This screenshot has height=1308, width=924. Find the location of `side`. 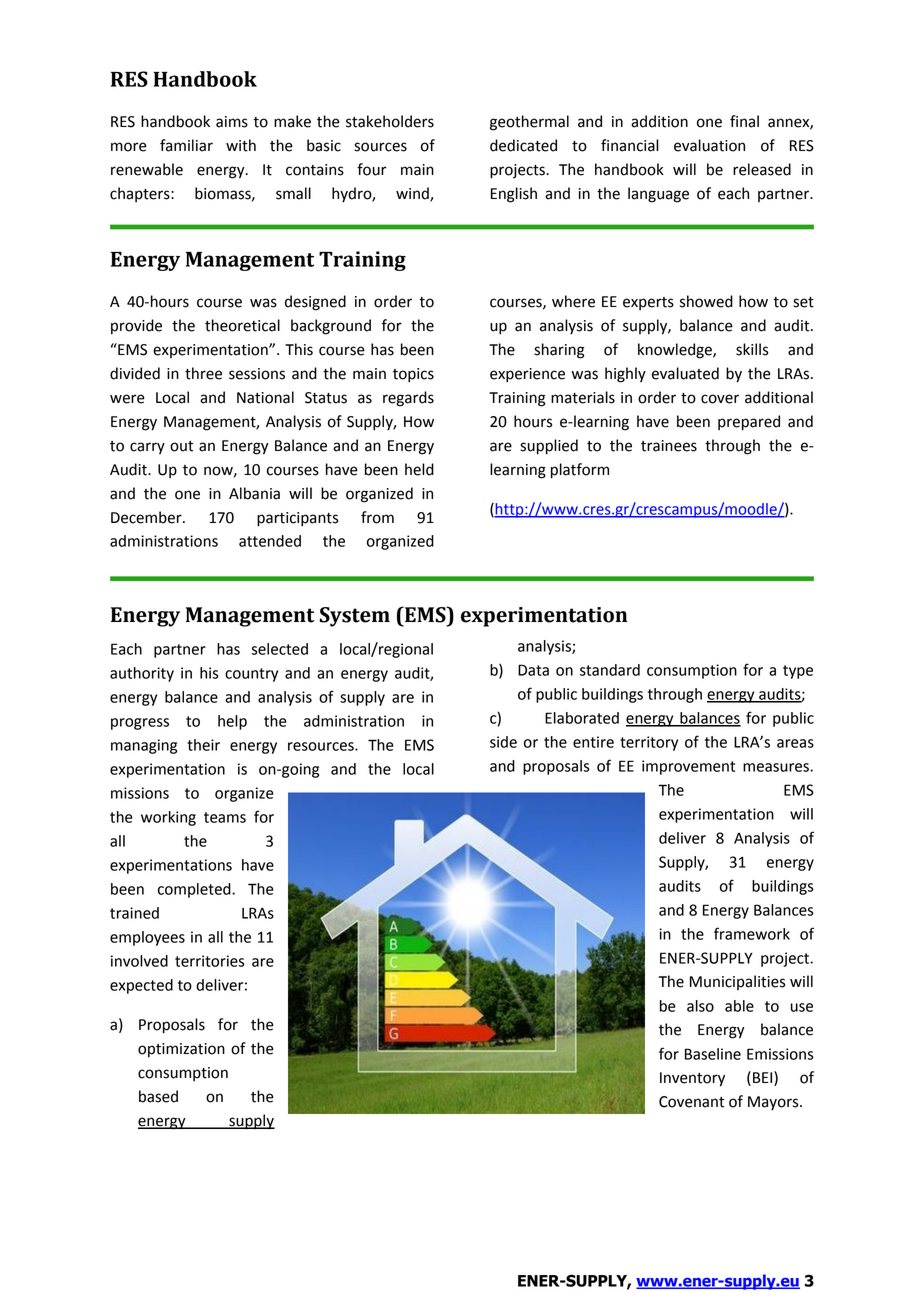

side is located at coordinates (503, 742).
